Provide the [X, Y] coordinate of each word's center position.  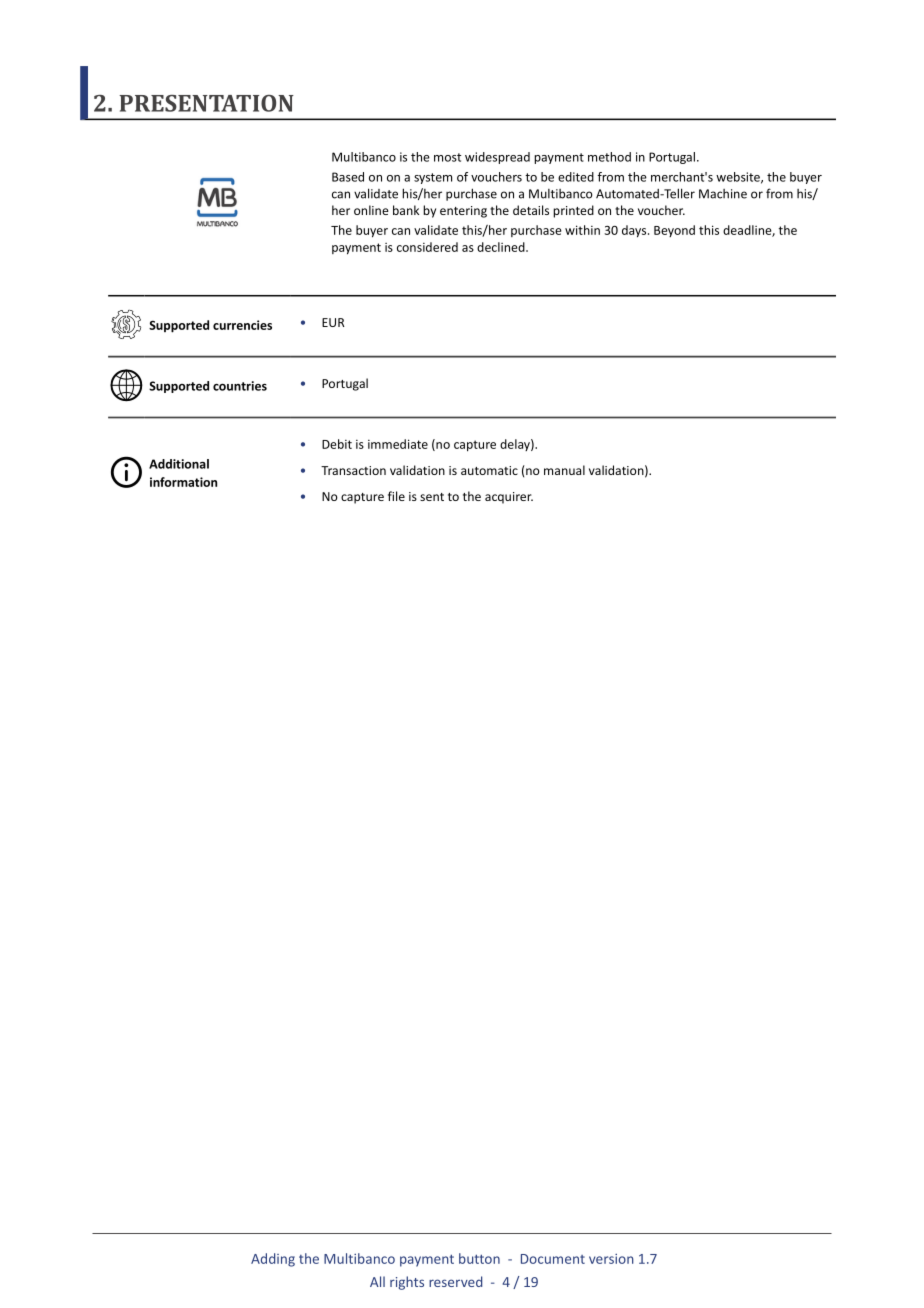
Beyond [674, 231]
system [433, 178]
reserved [455, 1281]
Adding [273, 1260]
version [611, 1259]
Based [348, 177]
